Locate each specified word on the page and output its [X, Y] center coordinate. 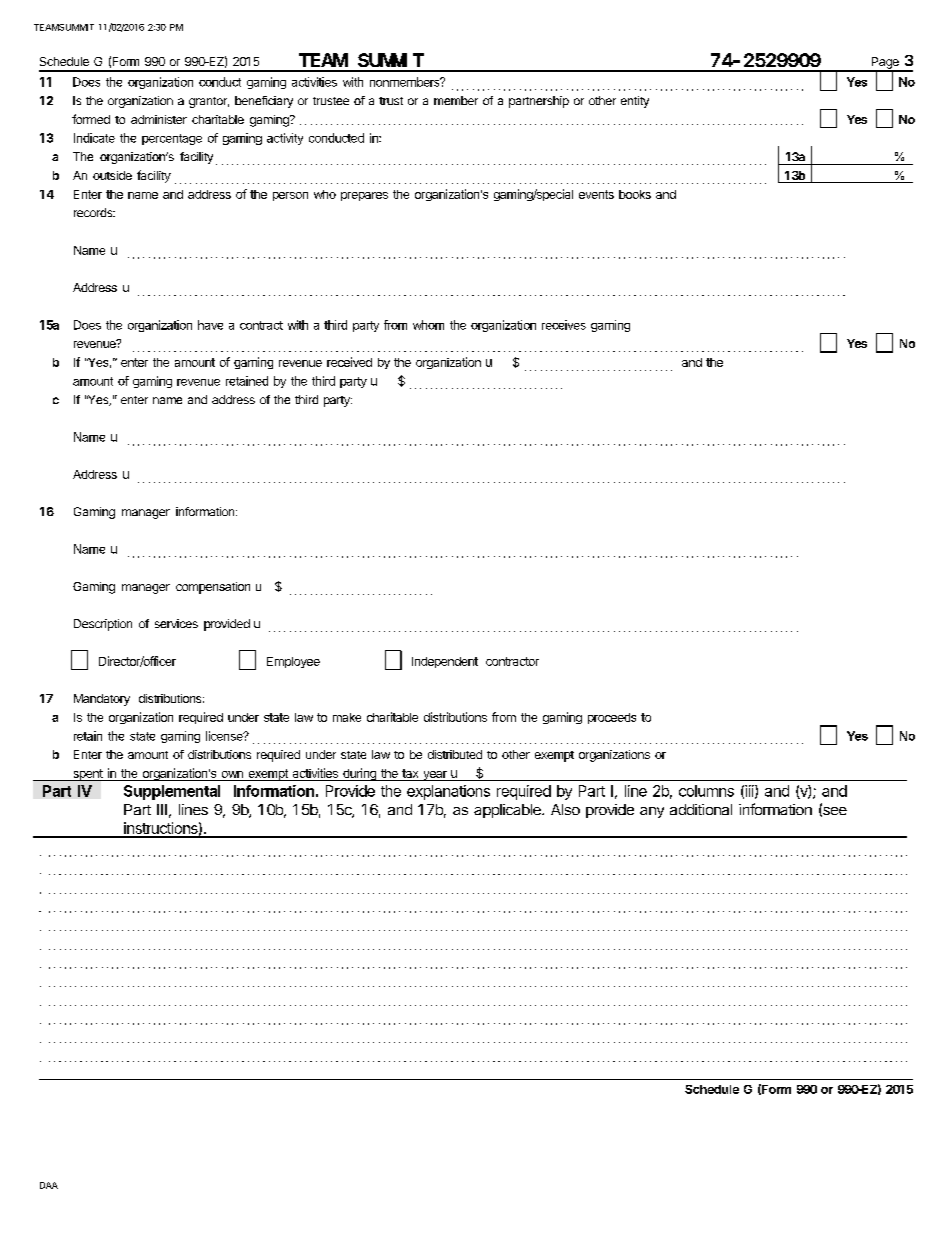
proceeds [612, 718]
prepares [364, 196]
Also [565, 809]
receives [564, 325]
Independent [445, 662]
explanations [448, 792]
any [652, 812]
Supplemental [172, 792]
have [210, 325]
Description [103, 625]
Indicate [94, 138]
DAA [49, 1185]
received [349, 362]
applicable [508, 811]
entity [635, 102]
